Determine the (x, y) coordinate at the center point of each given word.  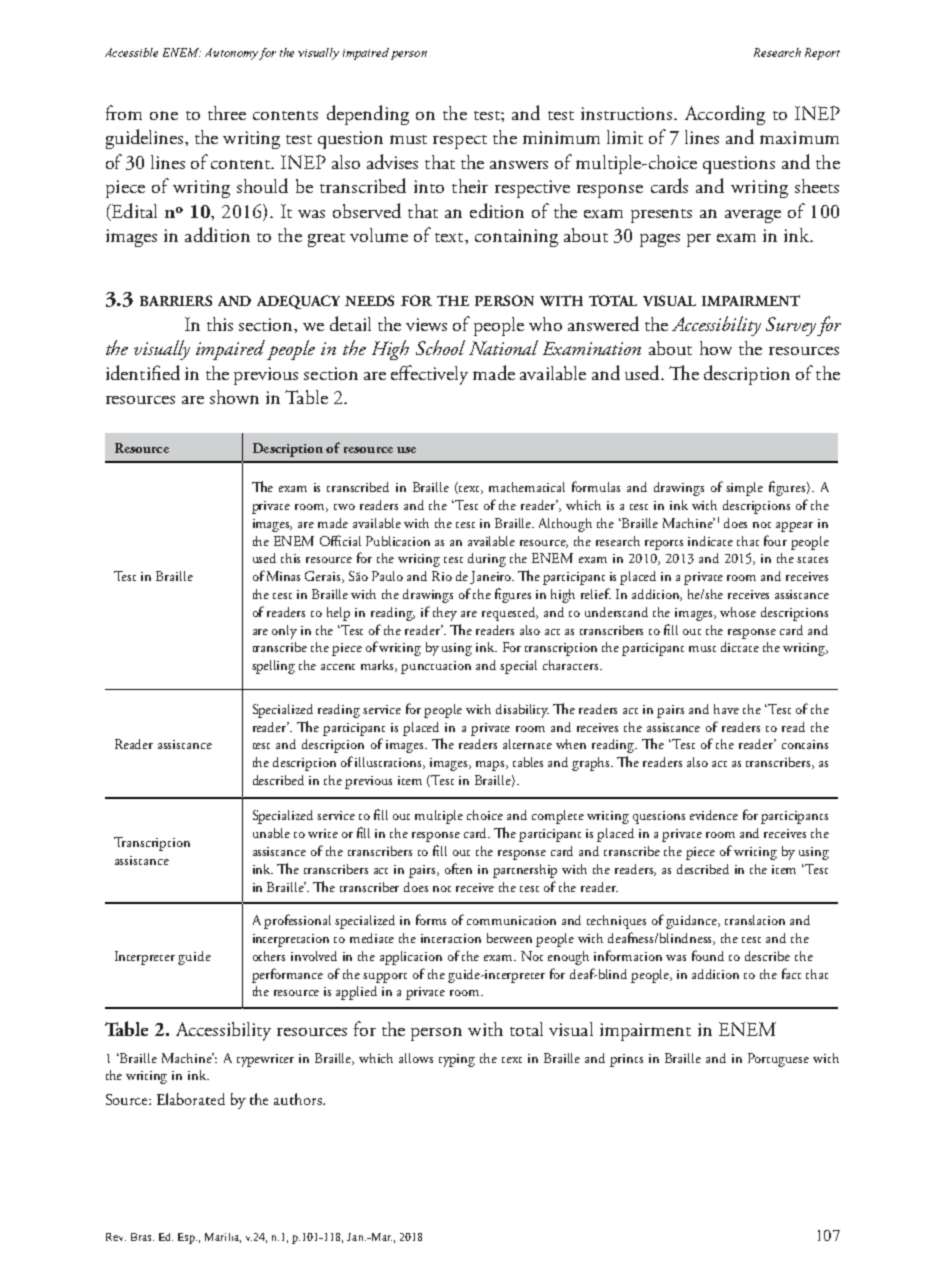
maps (492, 766)
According (725, 115)
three (227, 113)
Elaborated (191, 1099)
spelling (273, 667)
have (726, 709)
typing (457, 1060)
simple (744, 489)
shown (234, 397)
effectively (429, 375)
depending (368, 115)
